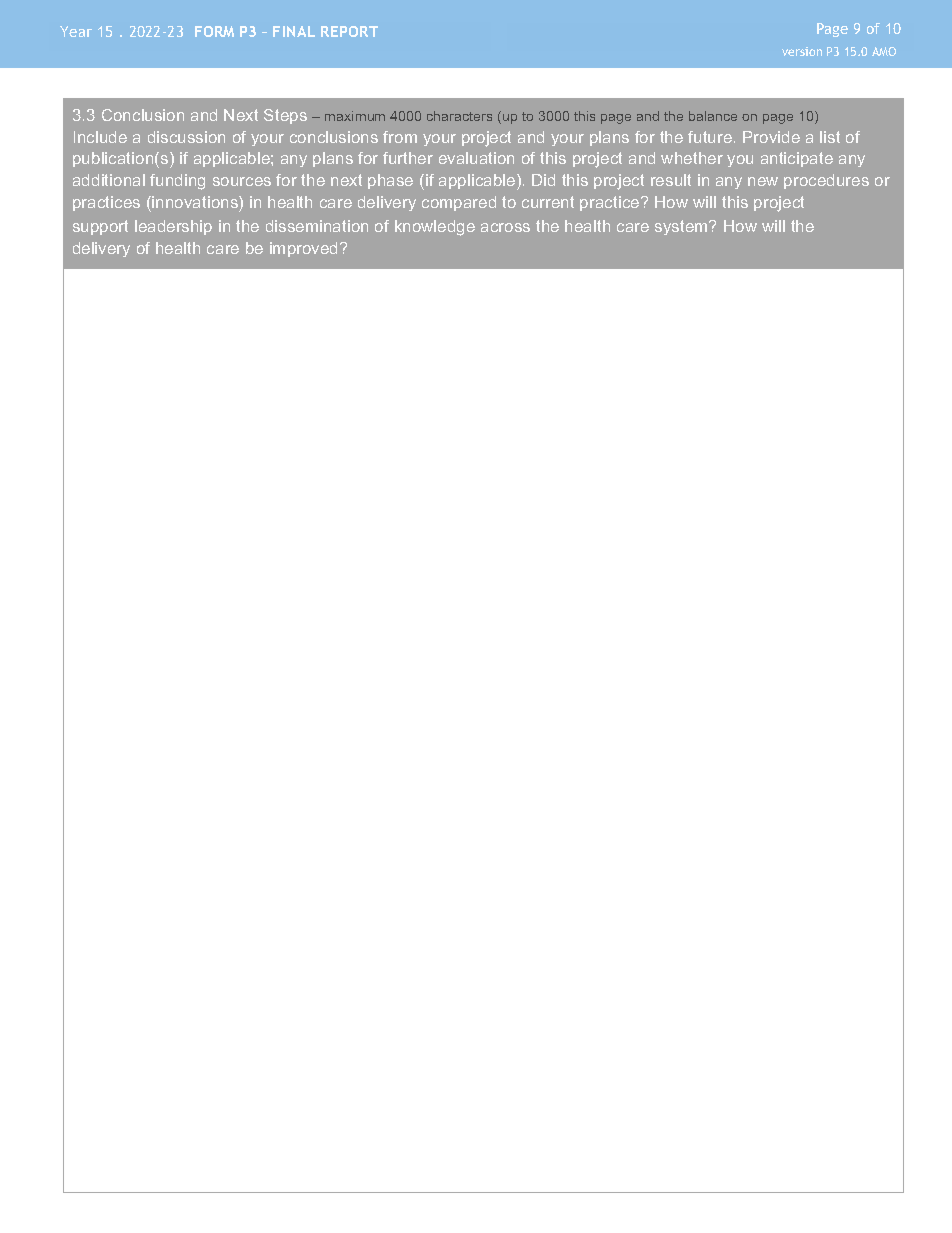  What do you see at coordinates (400, 137) in the screenshot?
I see `from` at bounding box center [400, 137].
